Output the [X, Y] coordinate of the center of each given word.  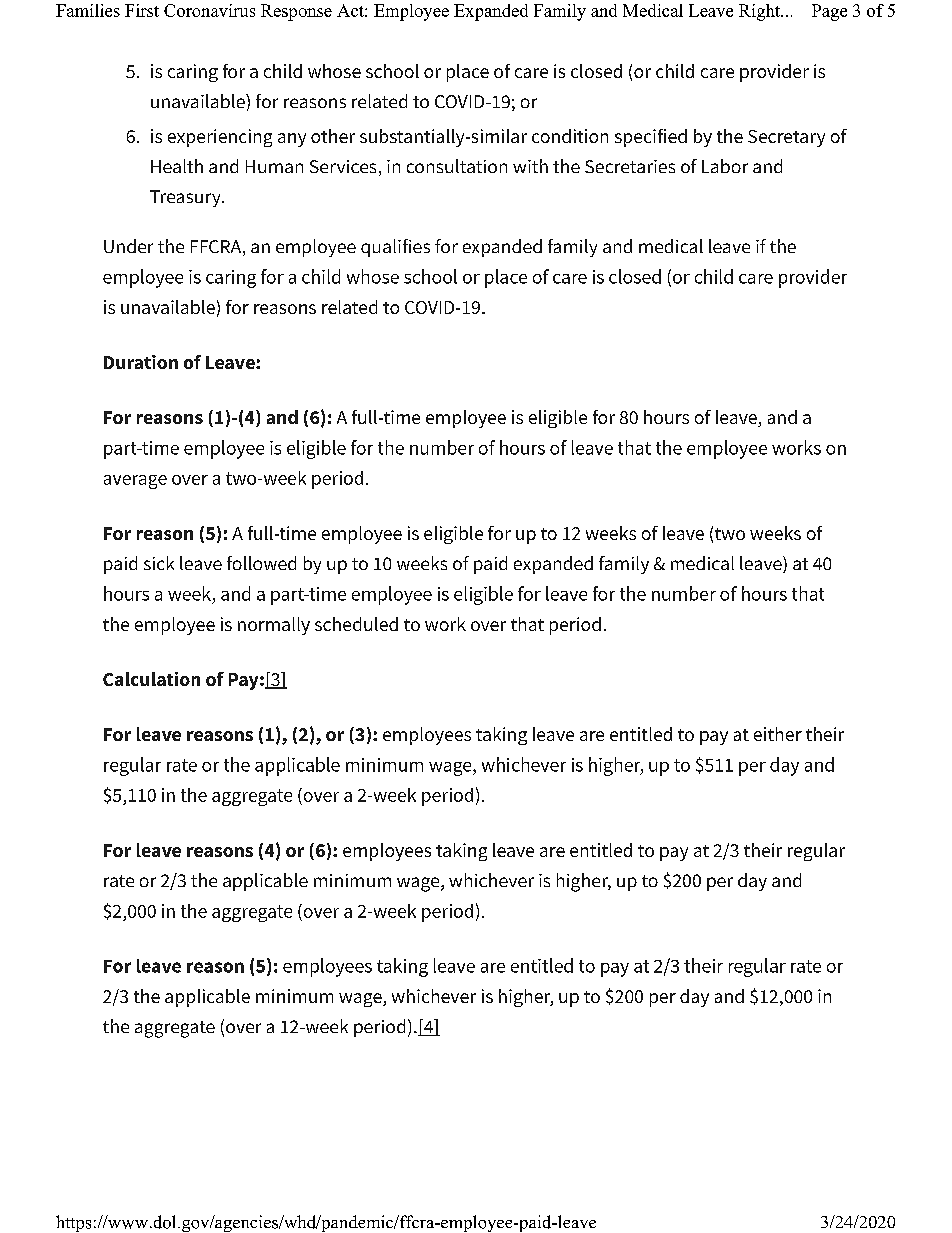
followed [261, 563]
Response [296, 12]
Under [128, 246]
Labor [725, 166]
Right [761, 12]
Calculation [151, 679]
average [135, 482]
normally [274, 626]
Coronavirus [209, 10]
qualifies [395, 248]
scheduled [356, 624]
